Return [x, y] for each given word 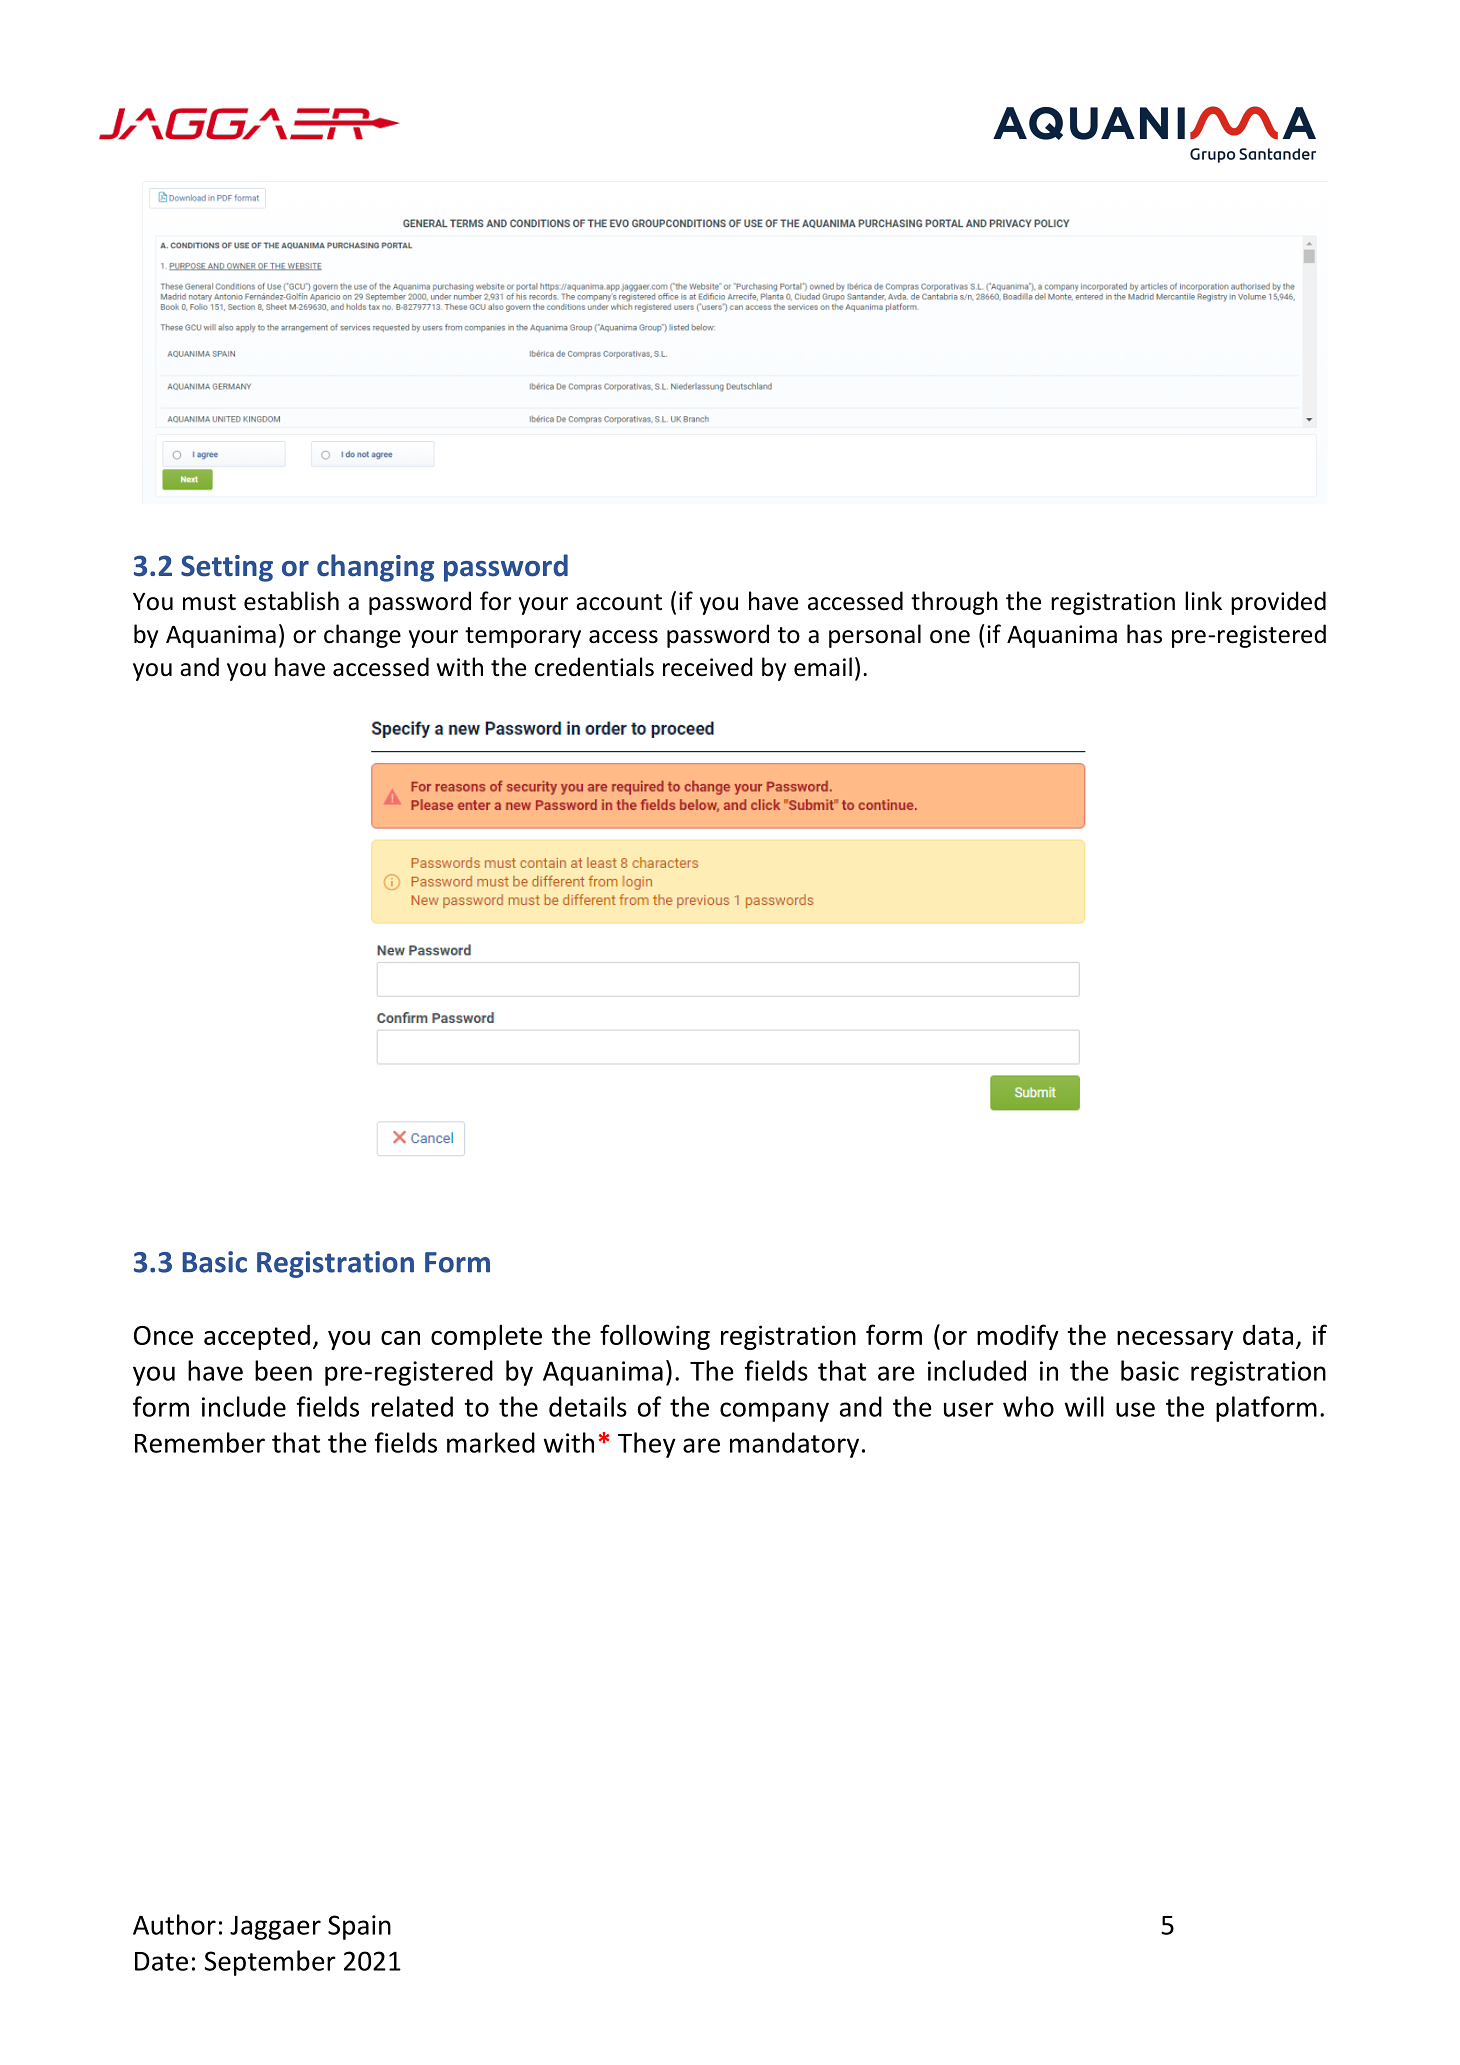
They [647, 1445]
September [270, 1963]
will [1084, 1406]
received [708, 667]
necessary [1175, 1340]
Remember [200, 1442]
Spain [359, 1927]
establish [291, 601]
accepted [257, 1337]
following [655, 1337]
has [1144, 634]
